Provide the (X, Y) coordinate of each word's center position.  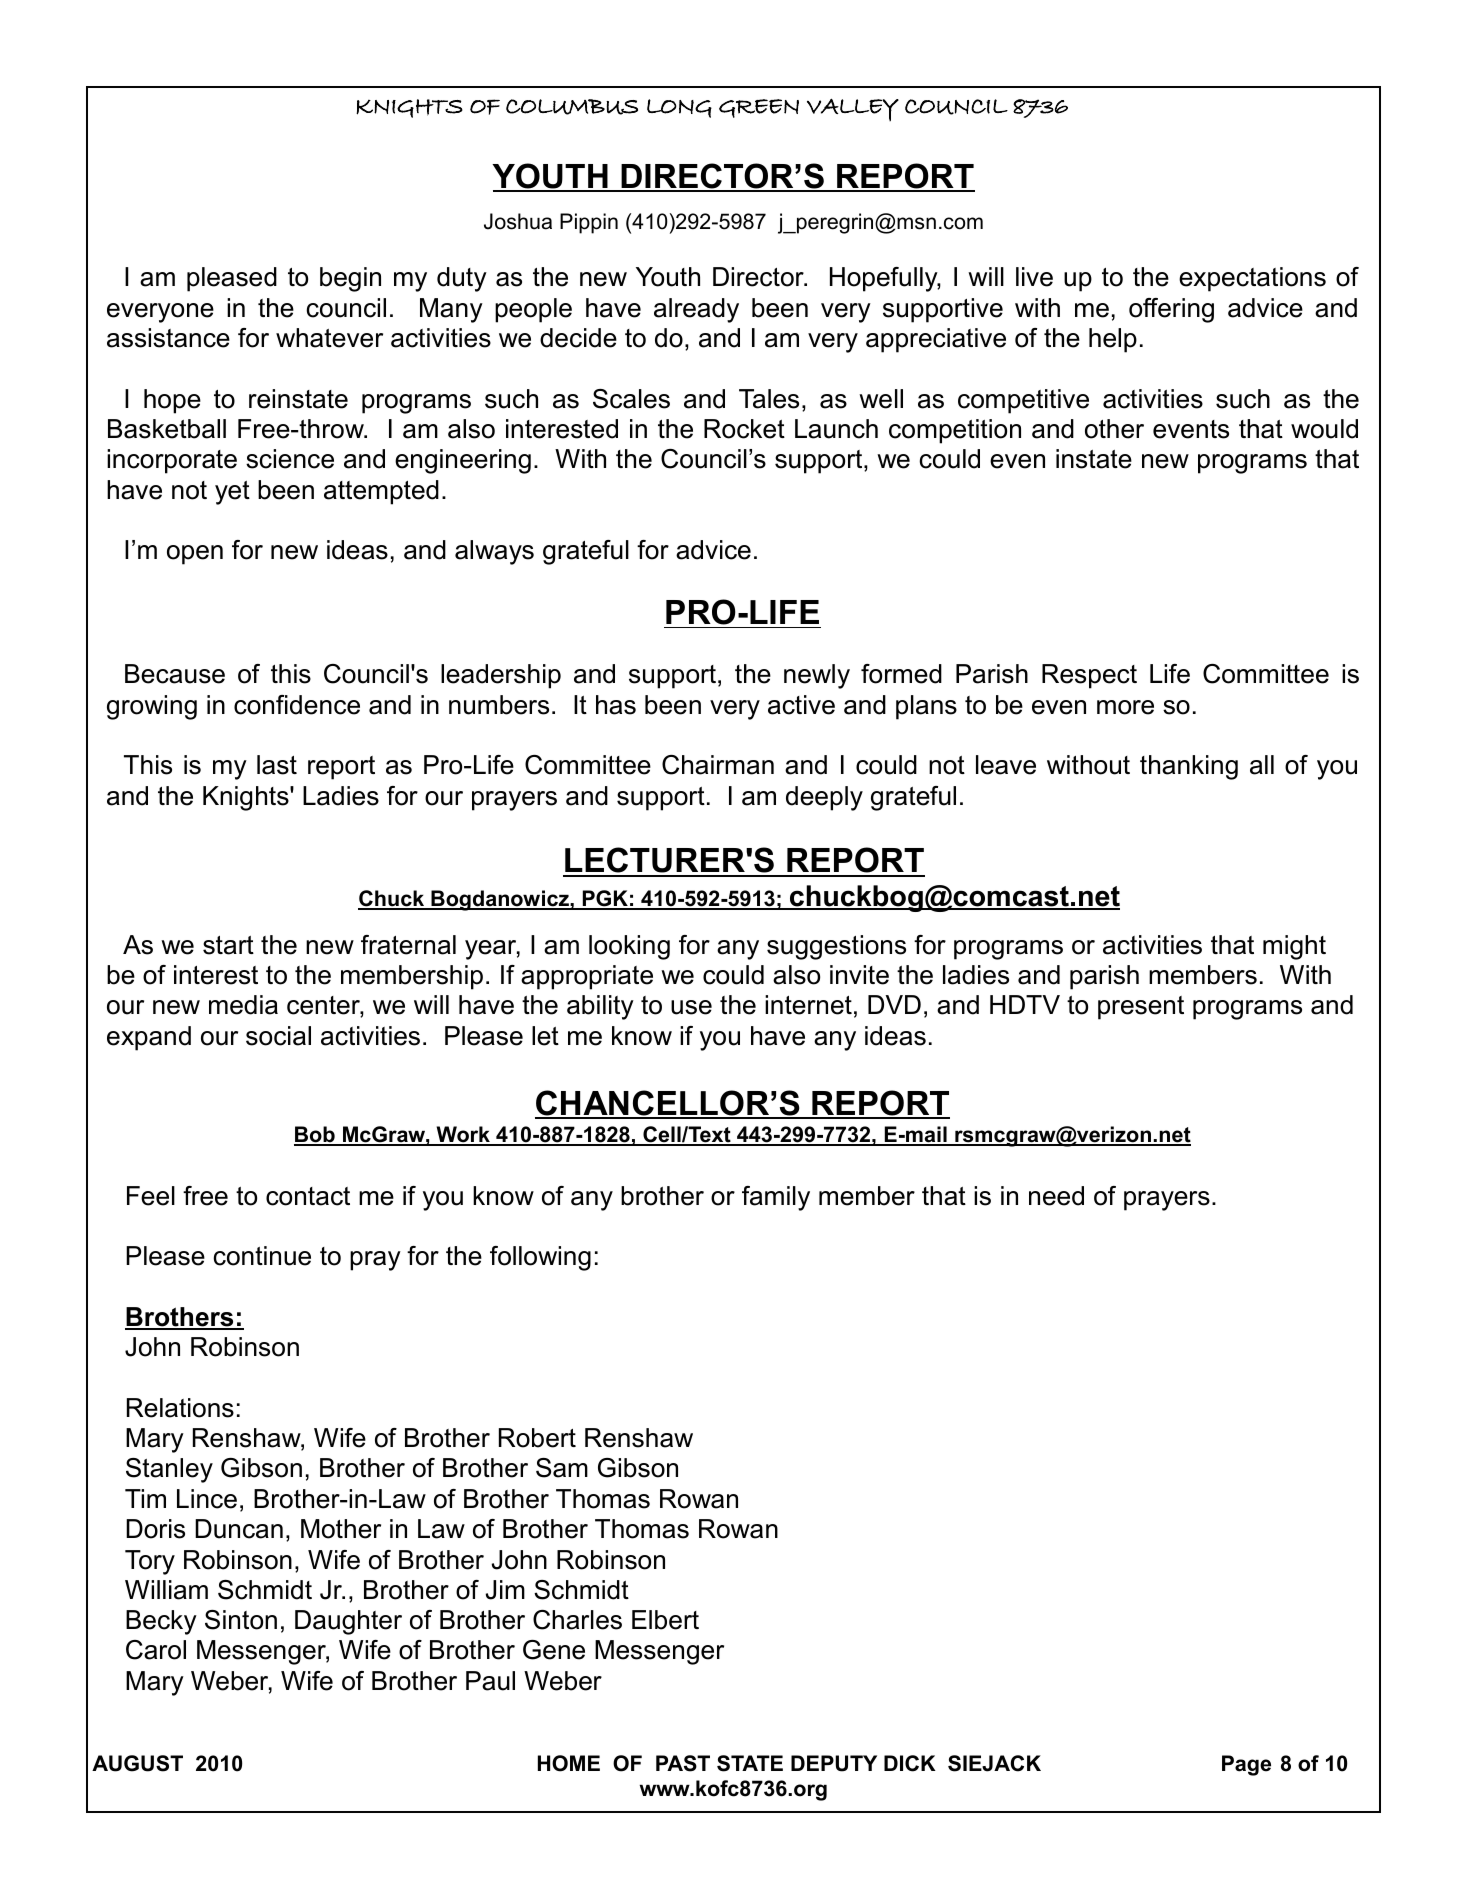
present (1141, 1008)
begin (350, 279)
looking (629, 947)
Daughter (348, 1622)
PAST (683, 1763)
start (228, 945)
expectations (1252, 279)
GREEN (759, 108)
